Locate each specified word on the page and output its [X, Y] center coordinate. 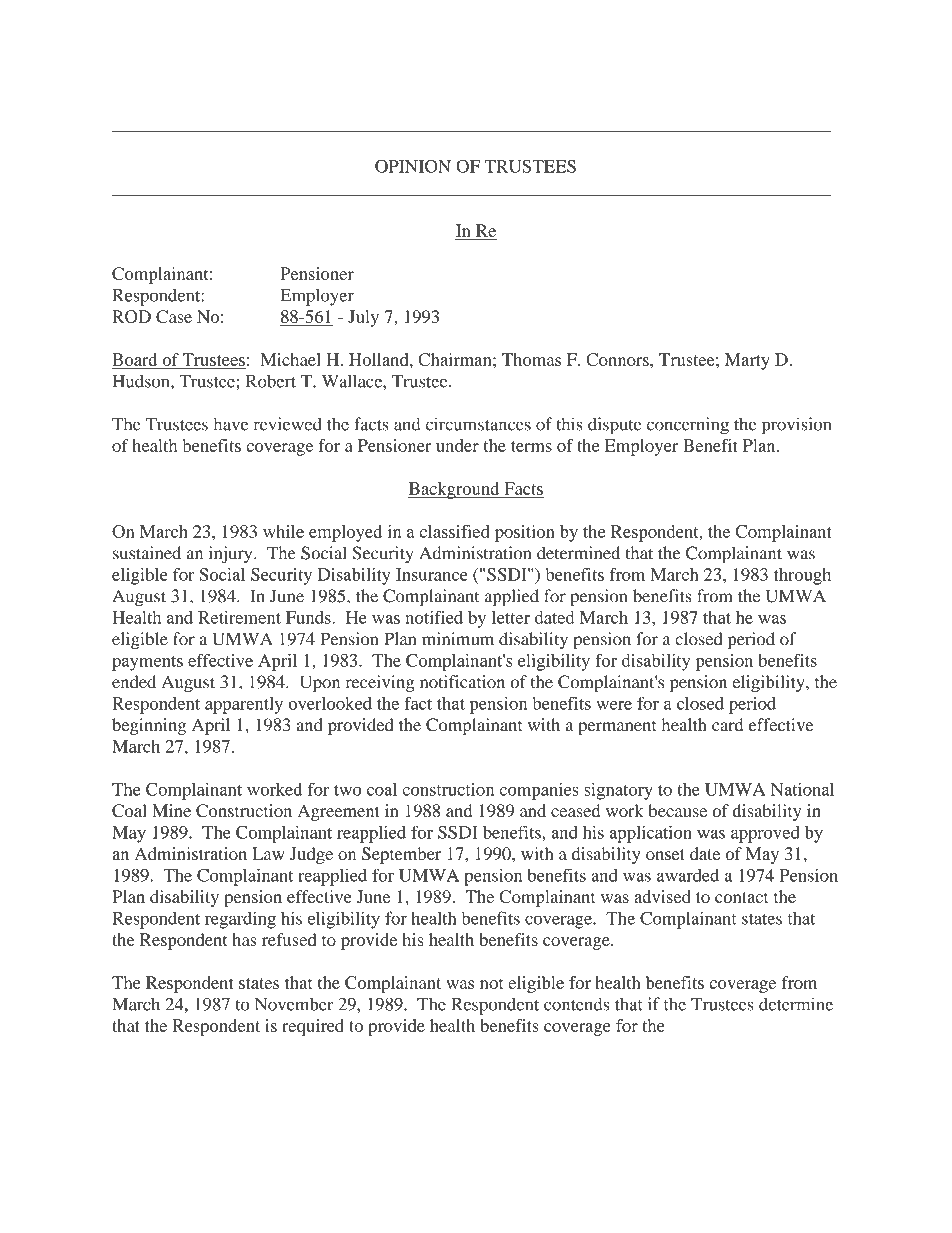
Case [174, 316]
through [802, 576]
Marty [747, 361]
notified [434, 617]
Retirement [239, 617]
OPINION [413, 166]
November [294, 1004]
